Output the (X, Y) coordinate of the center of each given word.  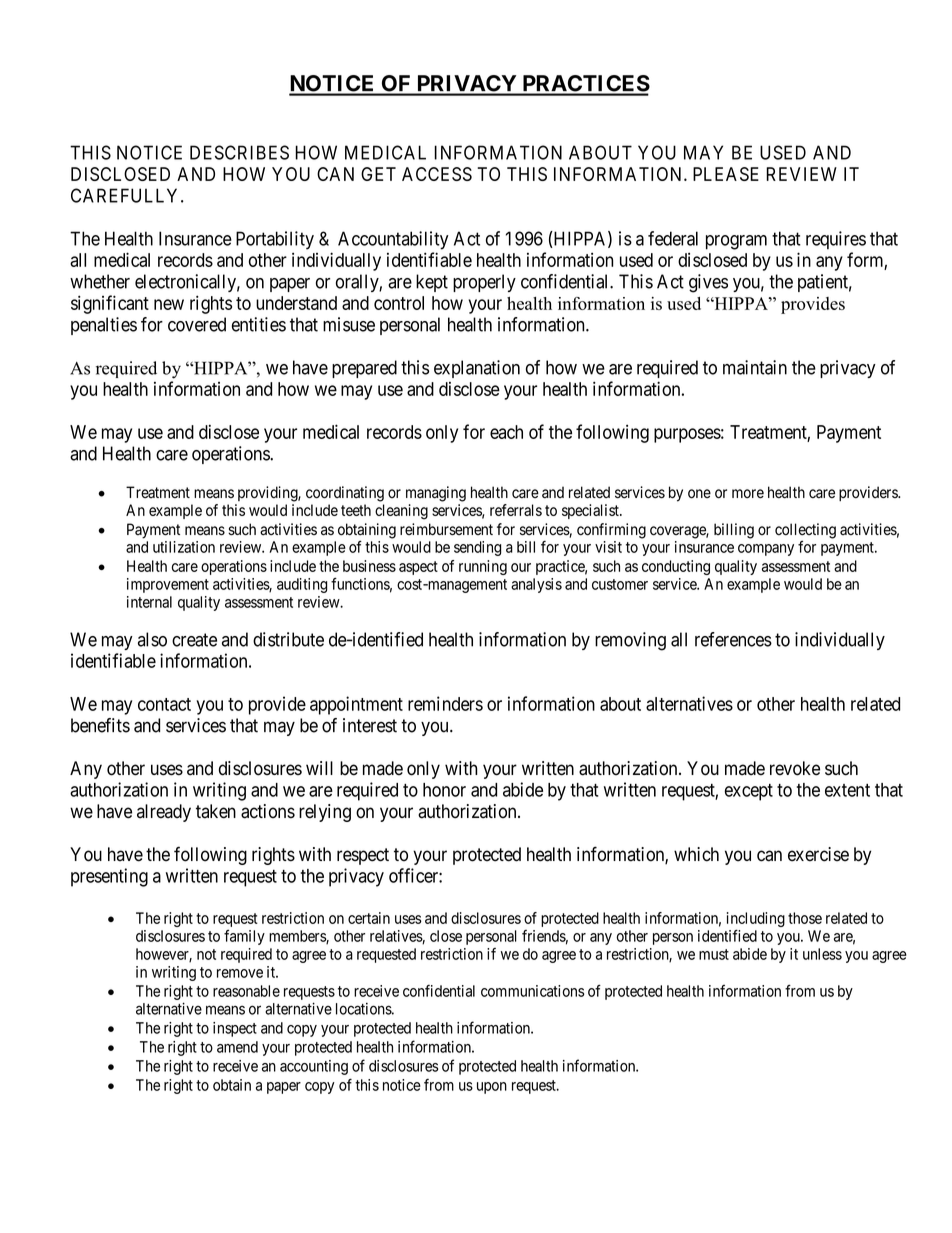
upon (492, 1088)
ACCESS (437, 174)
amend (237, 1047)
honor (444, 790)
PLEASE (726, 174)
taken (216, 811)
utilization (184, 547)
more (748, 494)
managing (436, 494)
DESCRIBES (239, 152)
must (714, 954)
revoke (795, 768)
